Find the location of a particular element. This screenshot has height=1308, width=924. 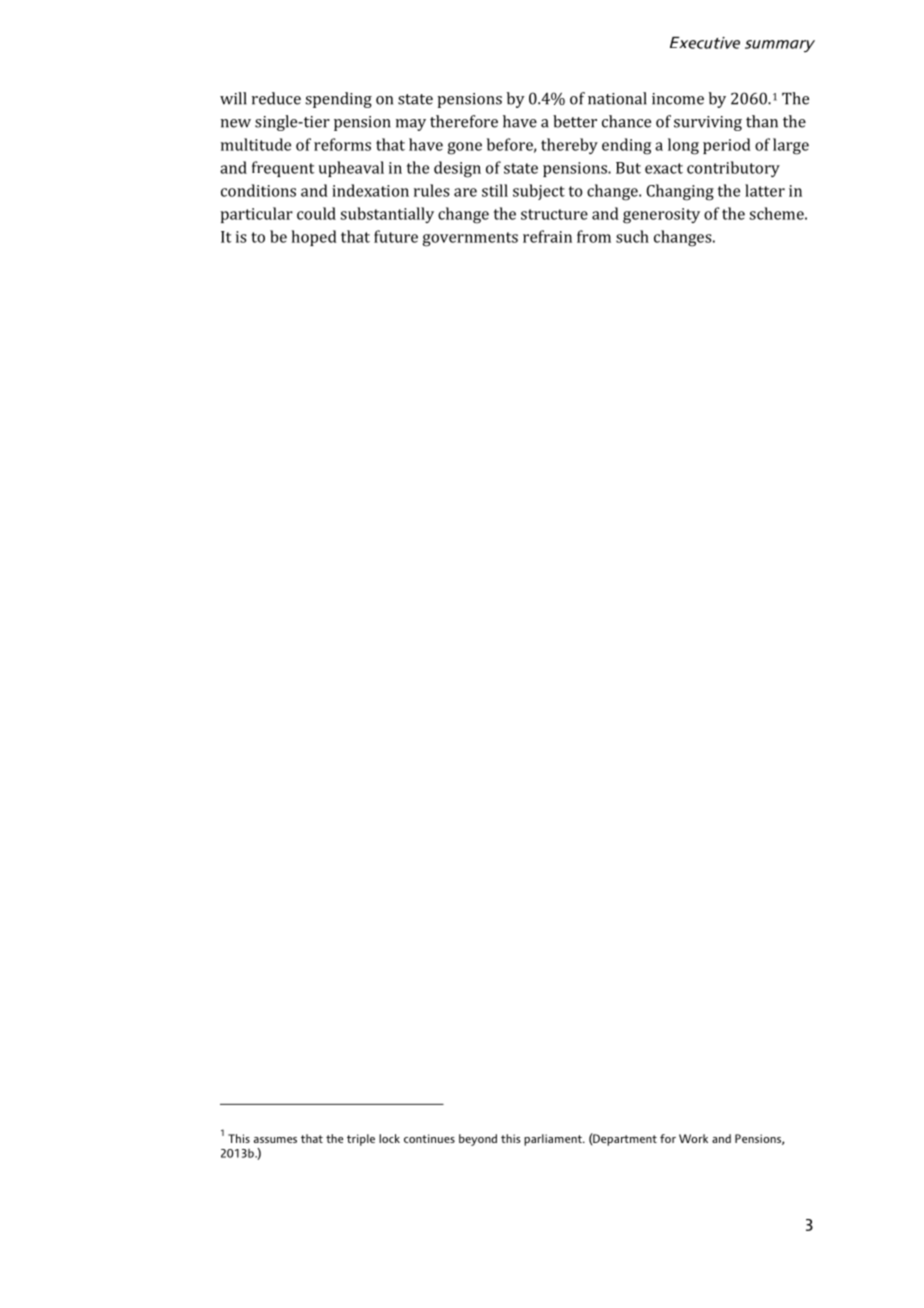

hoped is located at coordinates (314, 238).
